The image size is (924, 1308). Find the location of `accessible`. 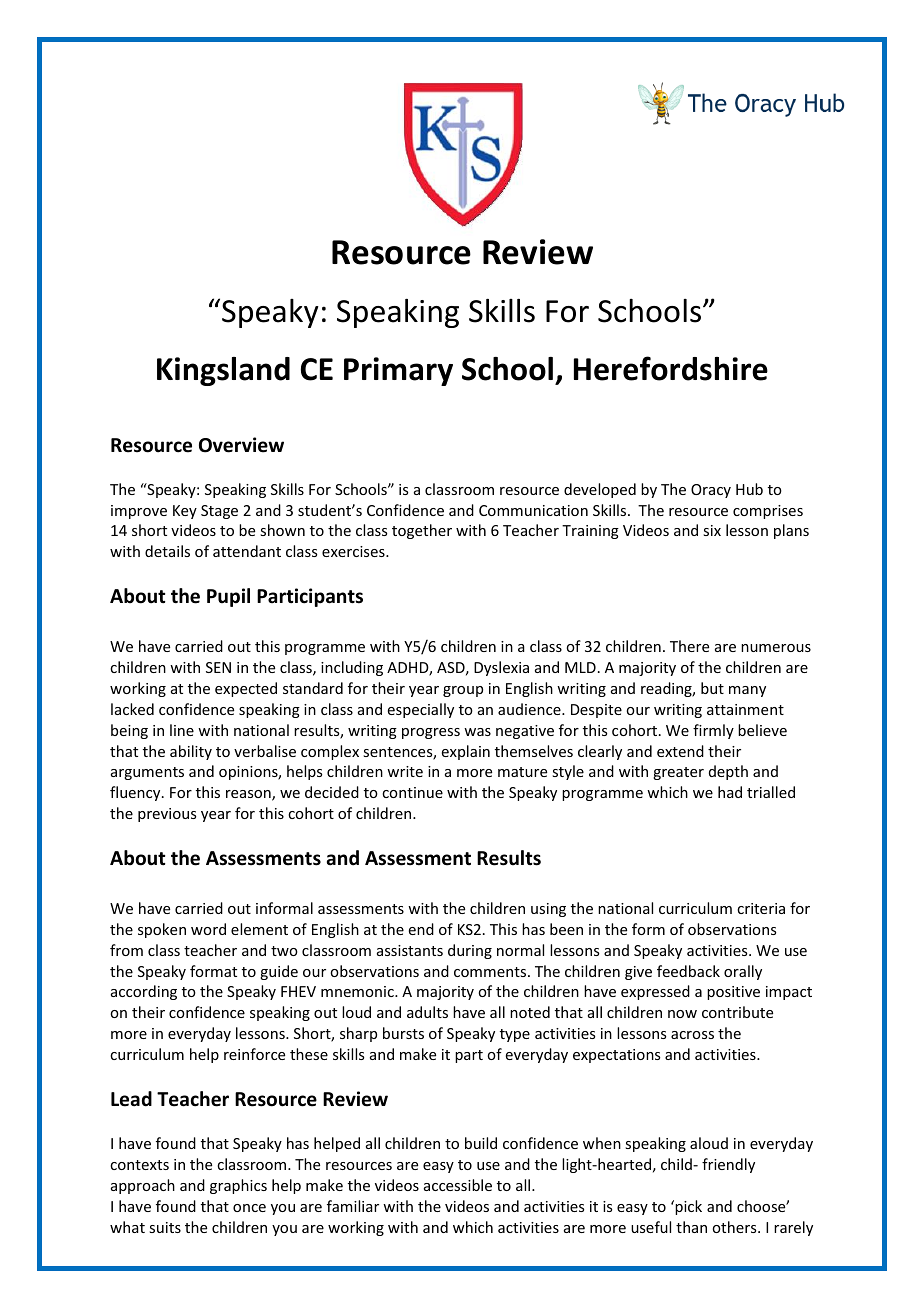

accessible is located at coordinates (458, 1185).
